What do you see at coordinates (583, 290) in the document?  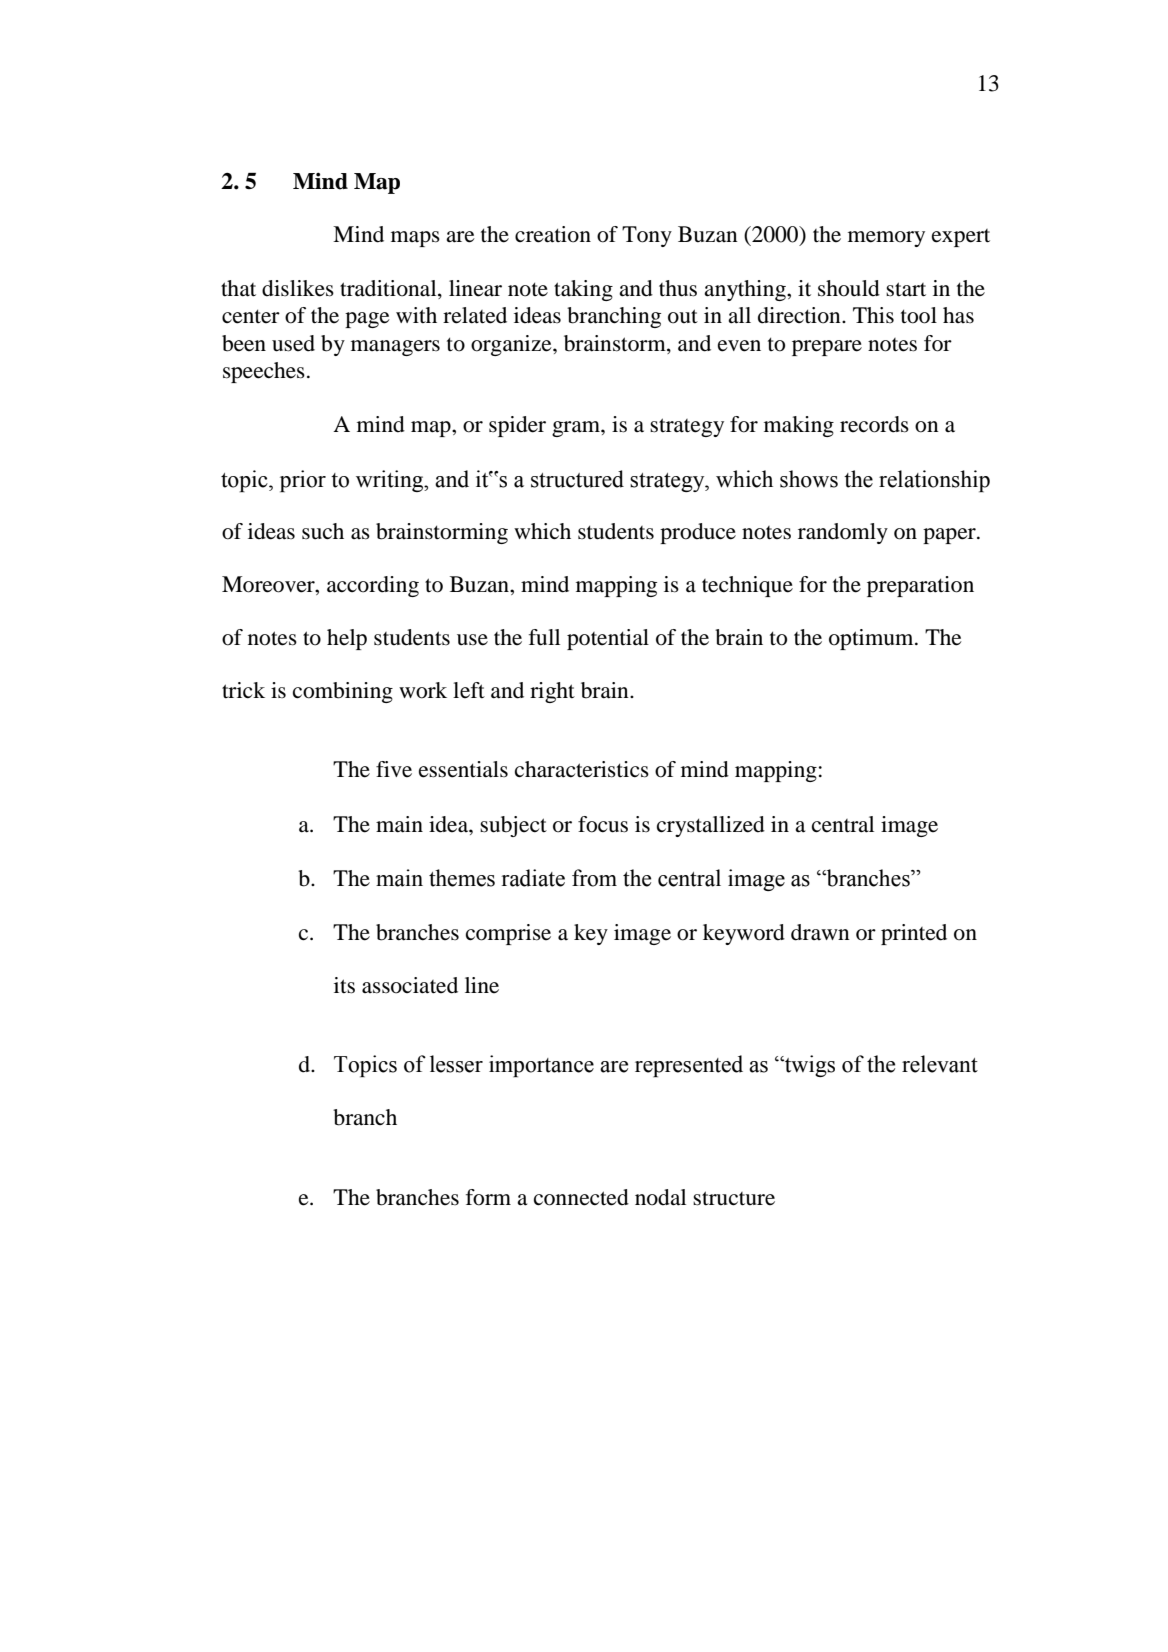 I see `taking` at bounding box center [583, 290].
